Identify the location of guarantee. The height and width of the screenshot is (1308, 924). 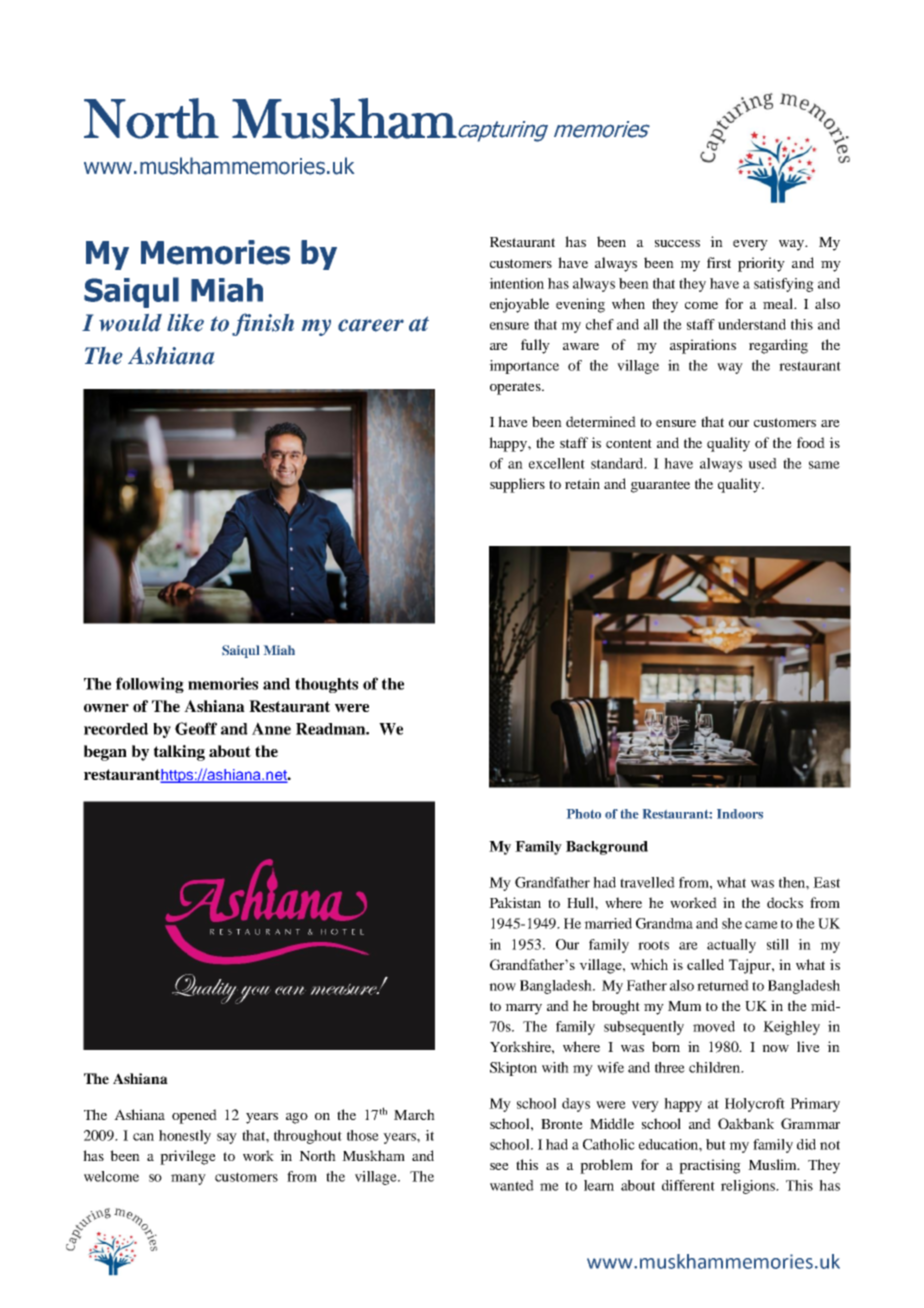
(660, 486).
